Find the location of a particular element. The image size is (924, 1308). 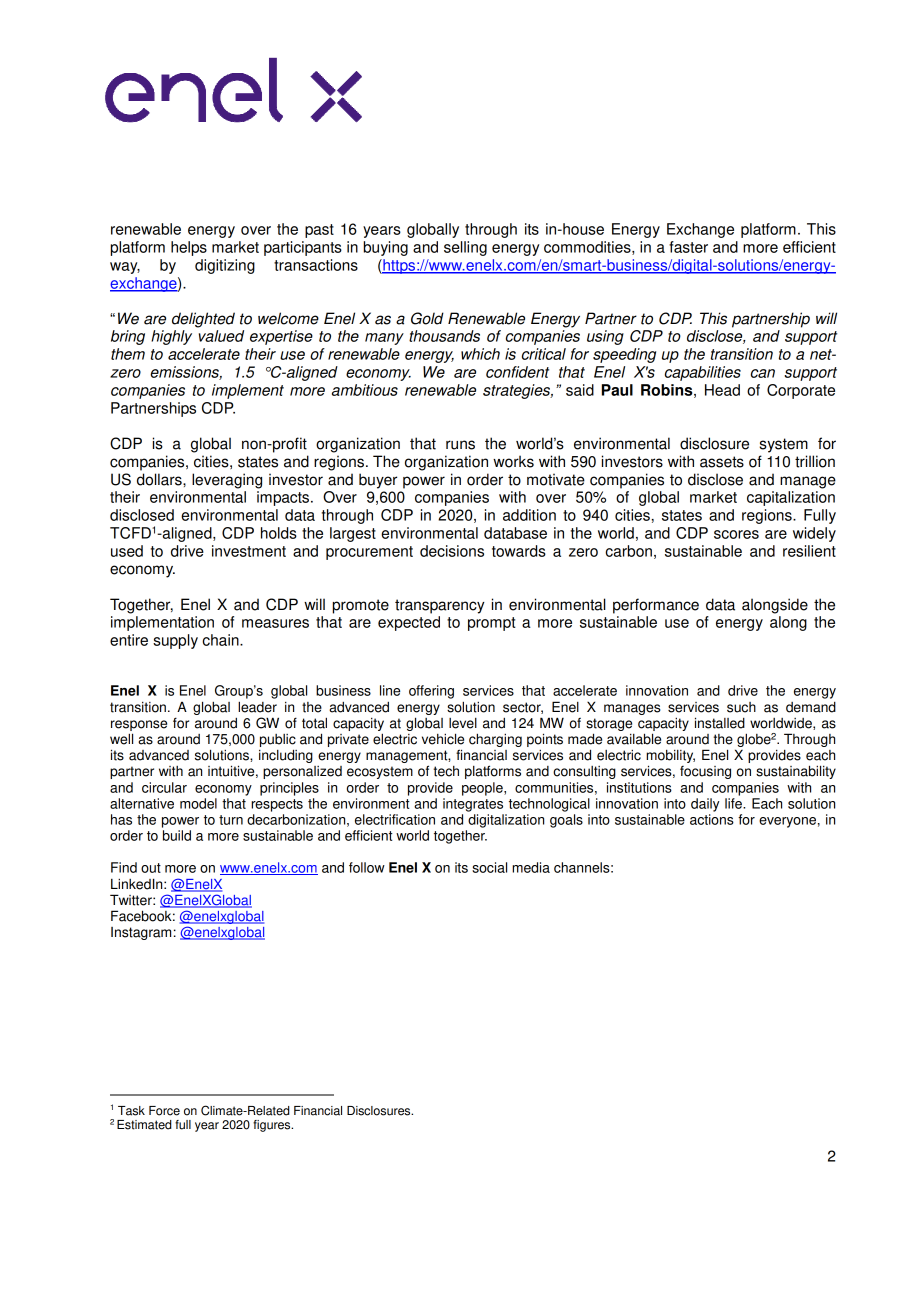

chain is located at coordinates (222, 640).
